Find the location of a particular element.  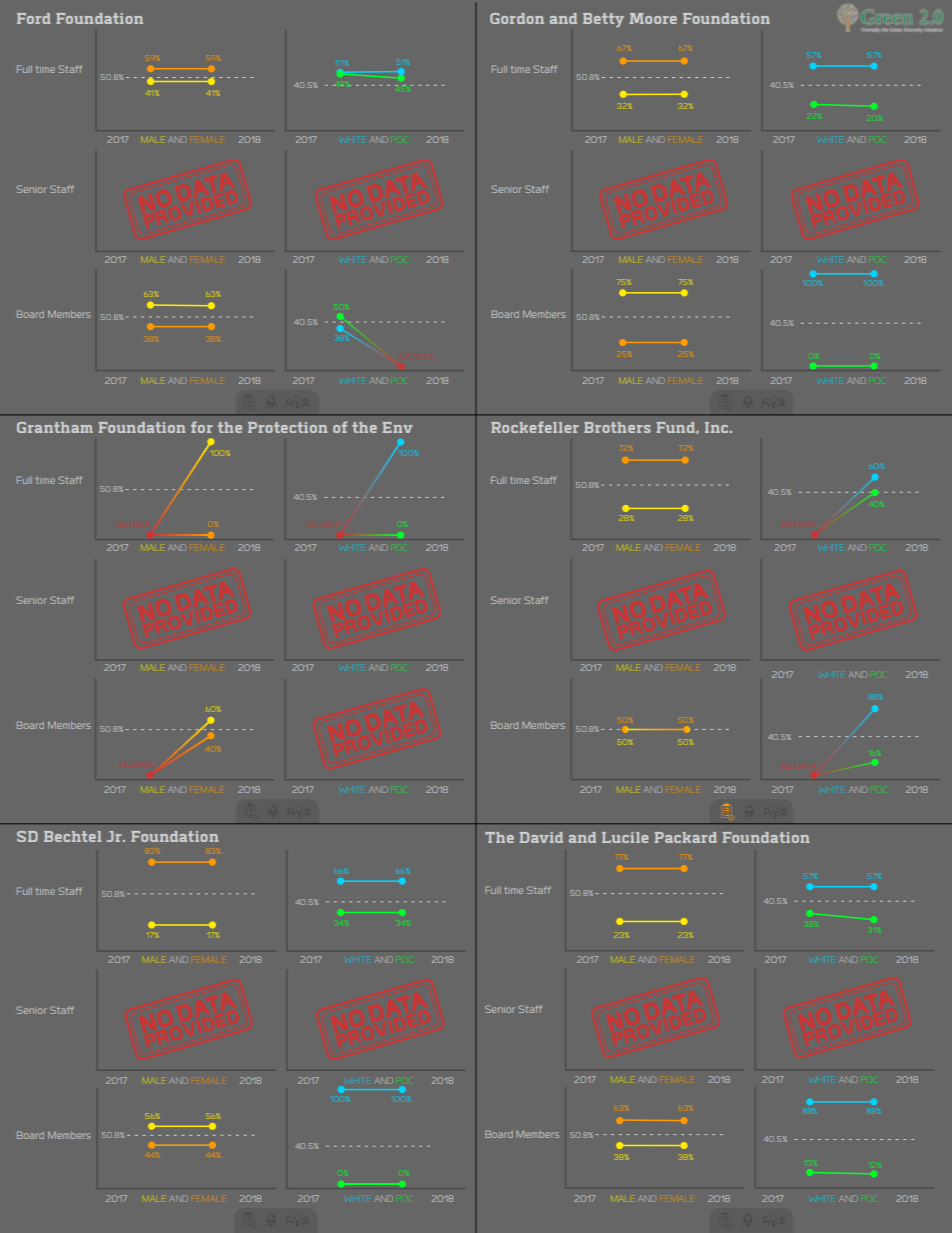

Brothers is located at coordinates (617, 427).
